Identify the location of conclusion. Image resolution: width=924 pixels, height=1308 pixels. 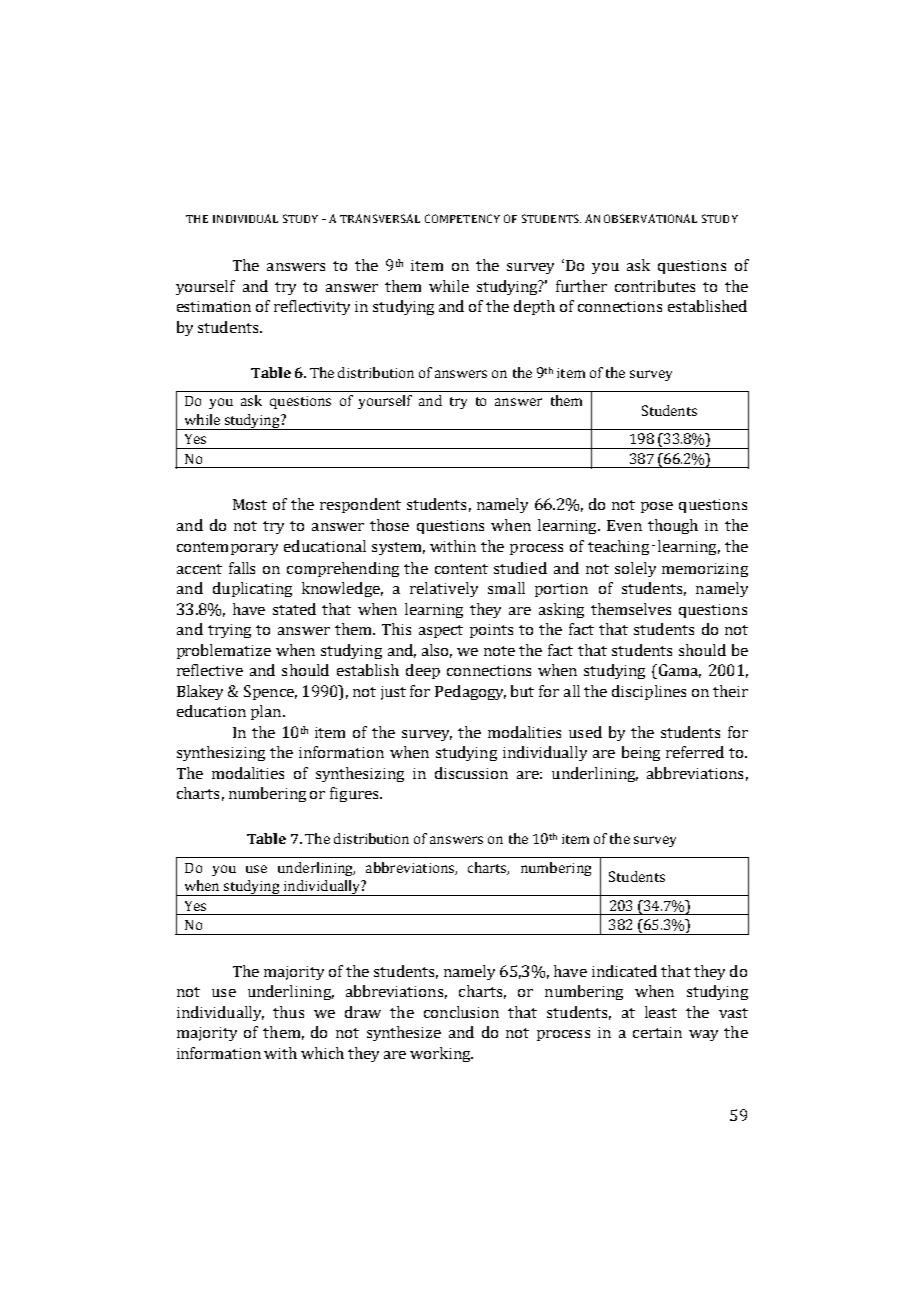
(461, 1012).
